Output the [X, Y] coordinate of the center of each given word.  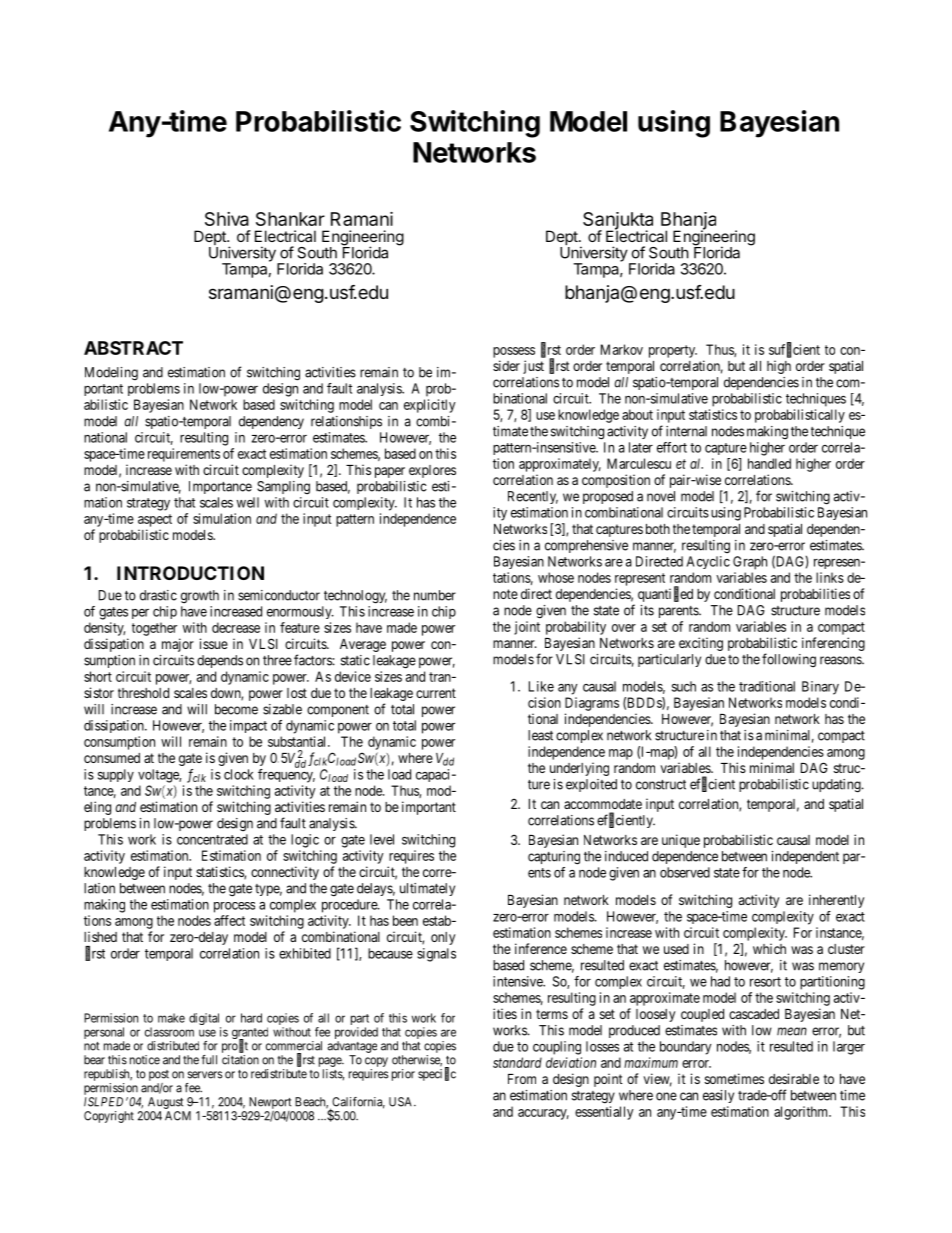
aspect [155, 520]
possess [514, 352]
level [382, 839]
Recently [533, 497]
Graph [750, 563]
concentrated [212, 839]
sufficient [794, 350]
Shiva [227, 219]
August [165, 1103]
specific [437, 1074]
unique [681, 841]
